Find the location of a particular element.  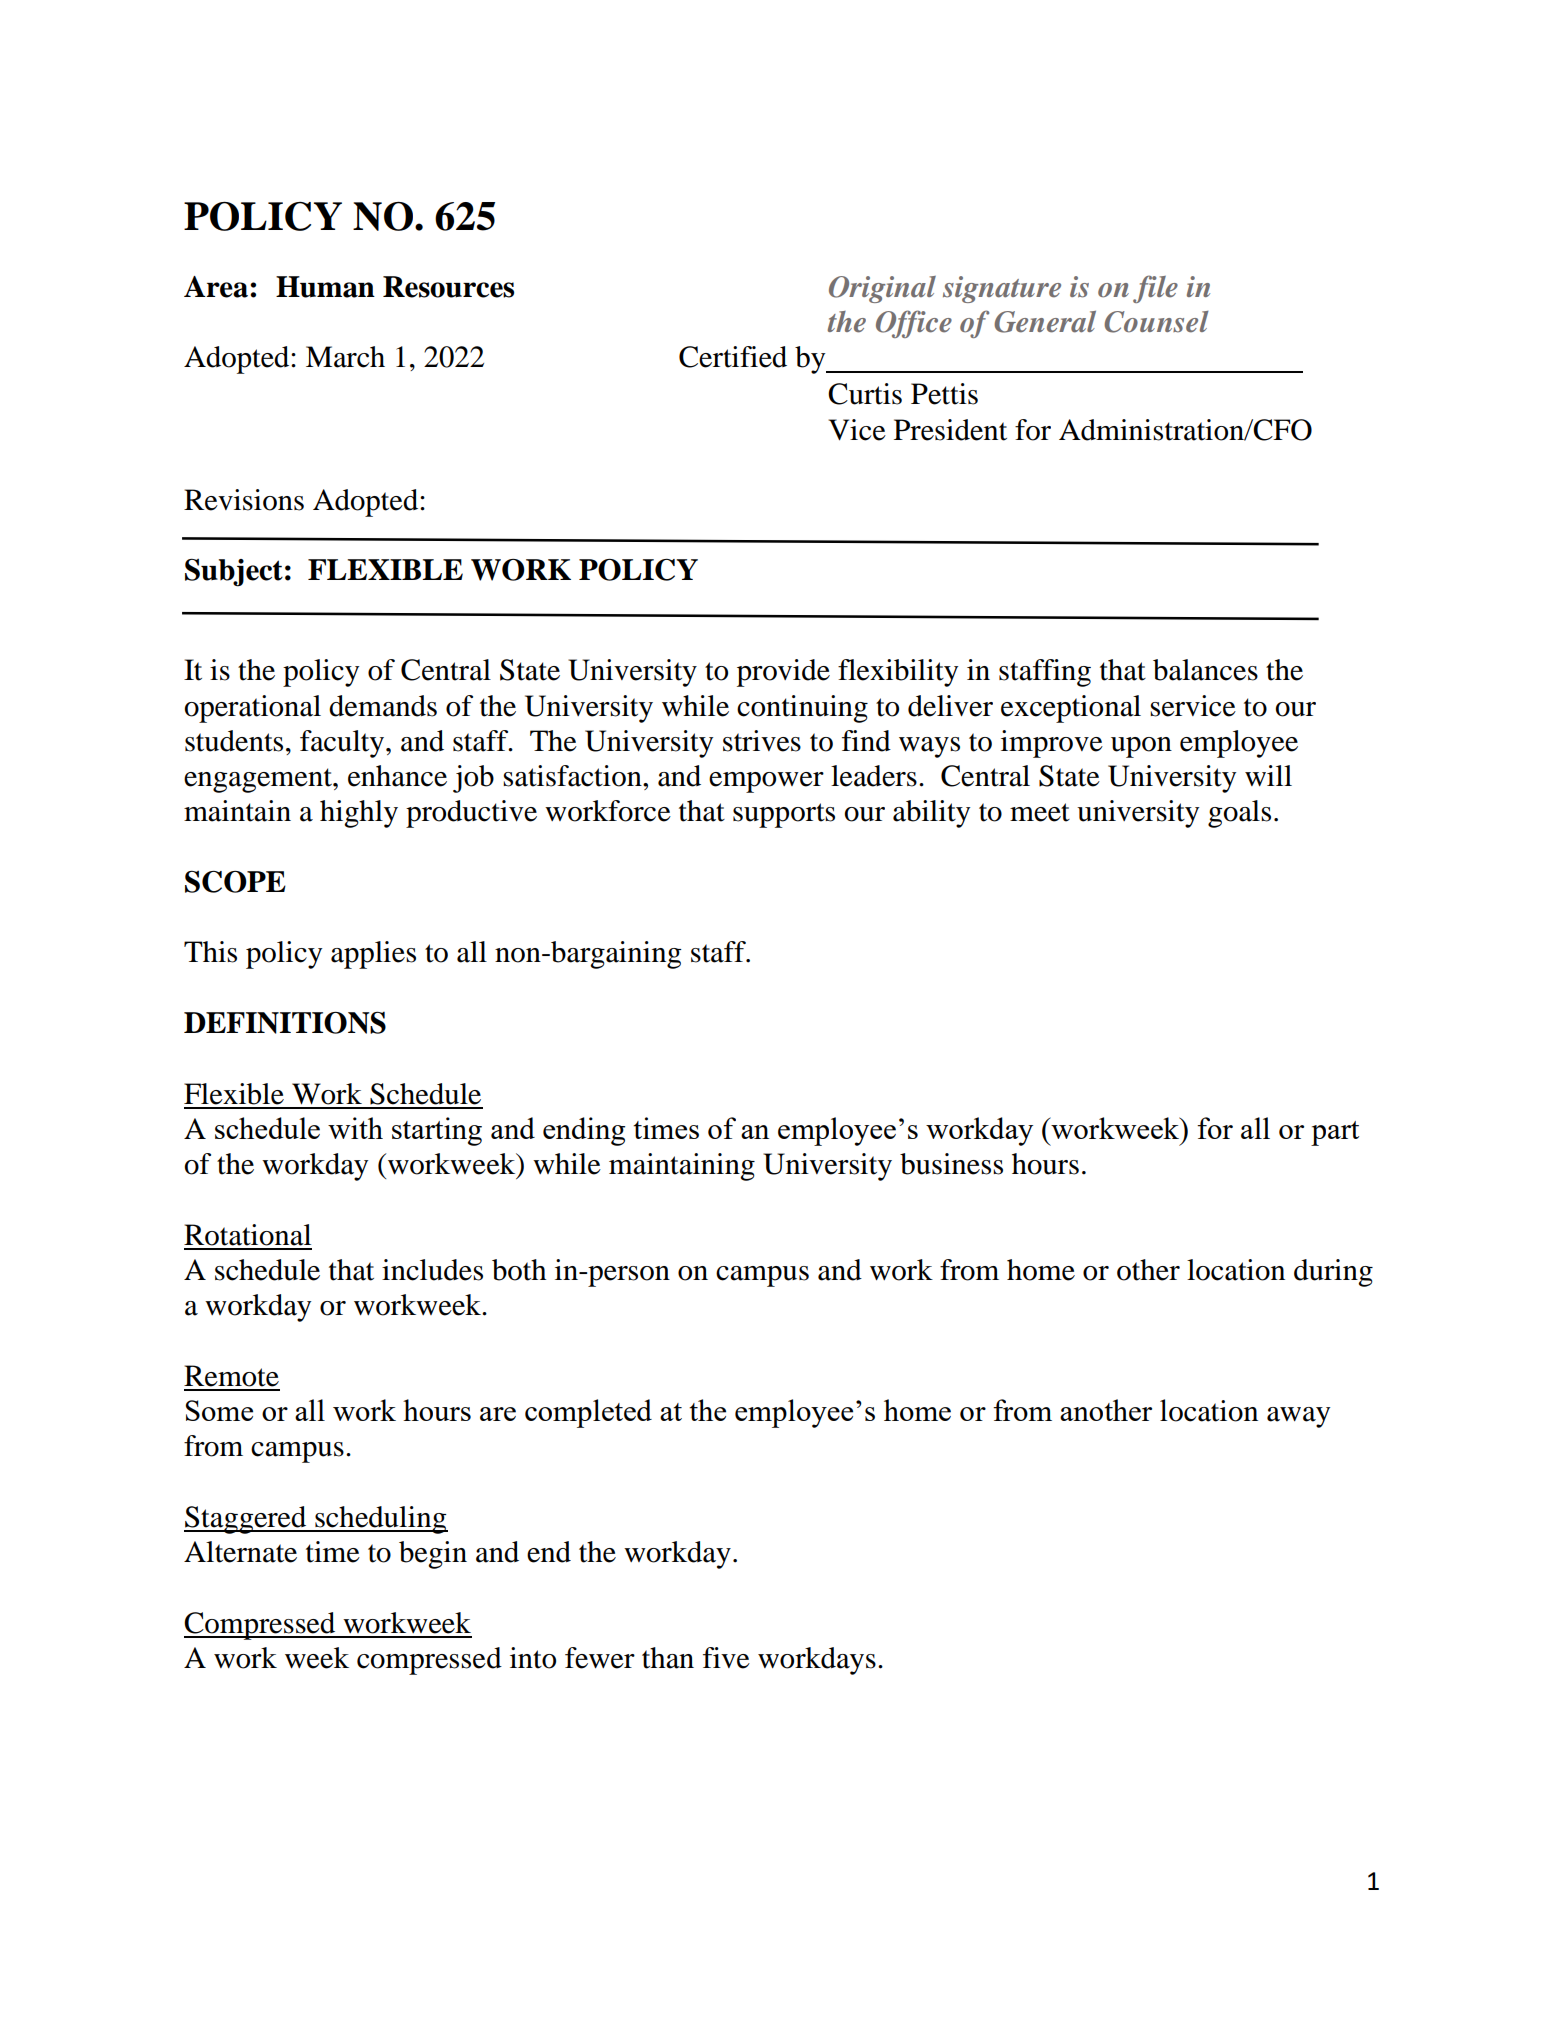

March is located at coordinates (345, 357).
